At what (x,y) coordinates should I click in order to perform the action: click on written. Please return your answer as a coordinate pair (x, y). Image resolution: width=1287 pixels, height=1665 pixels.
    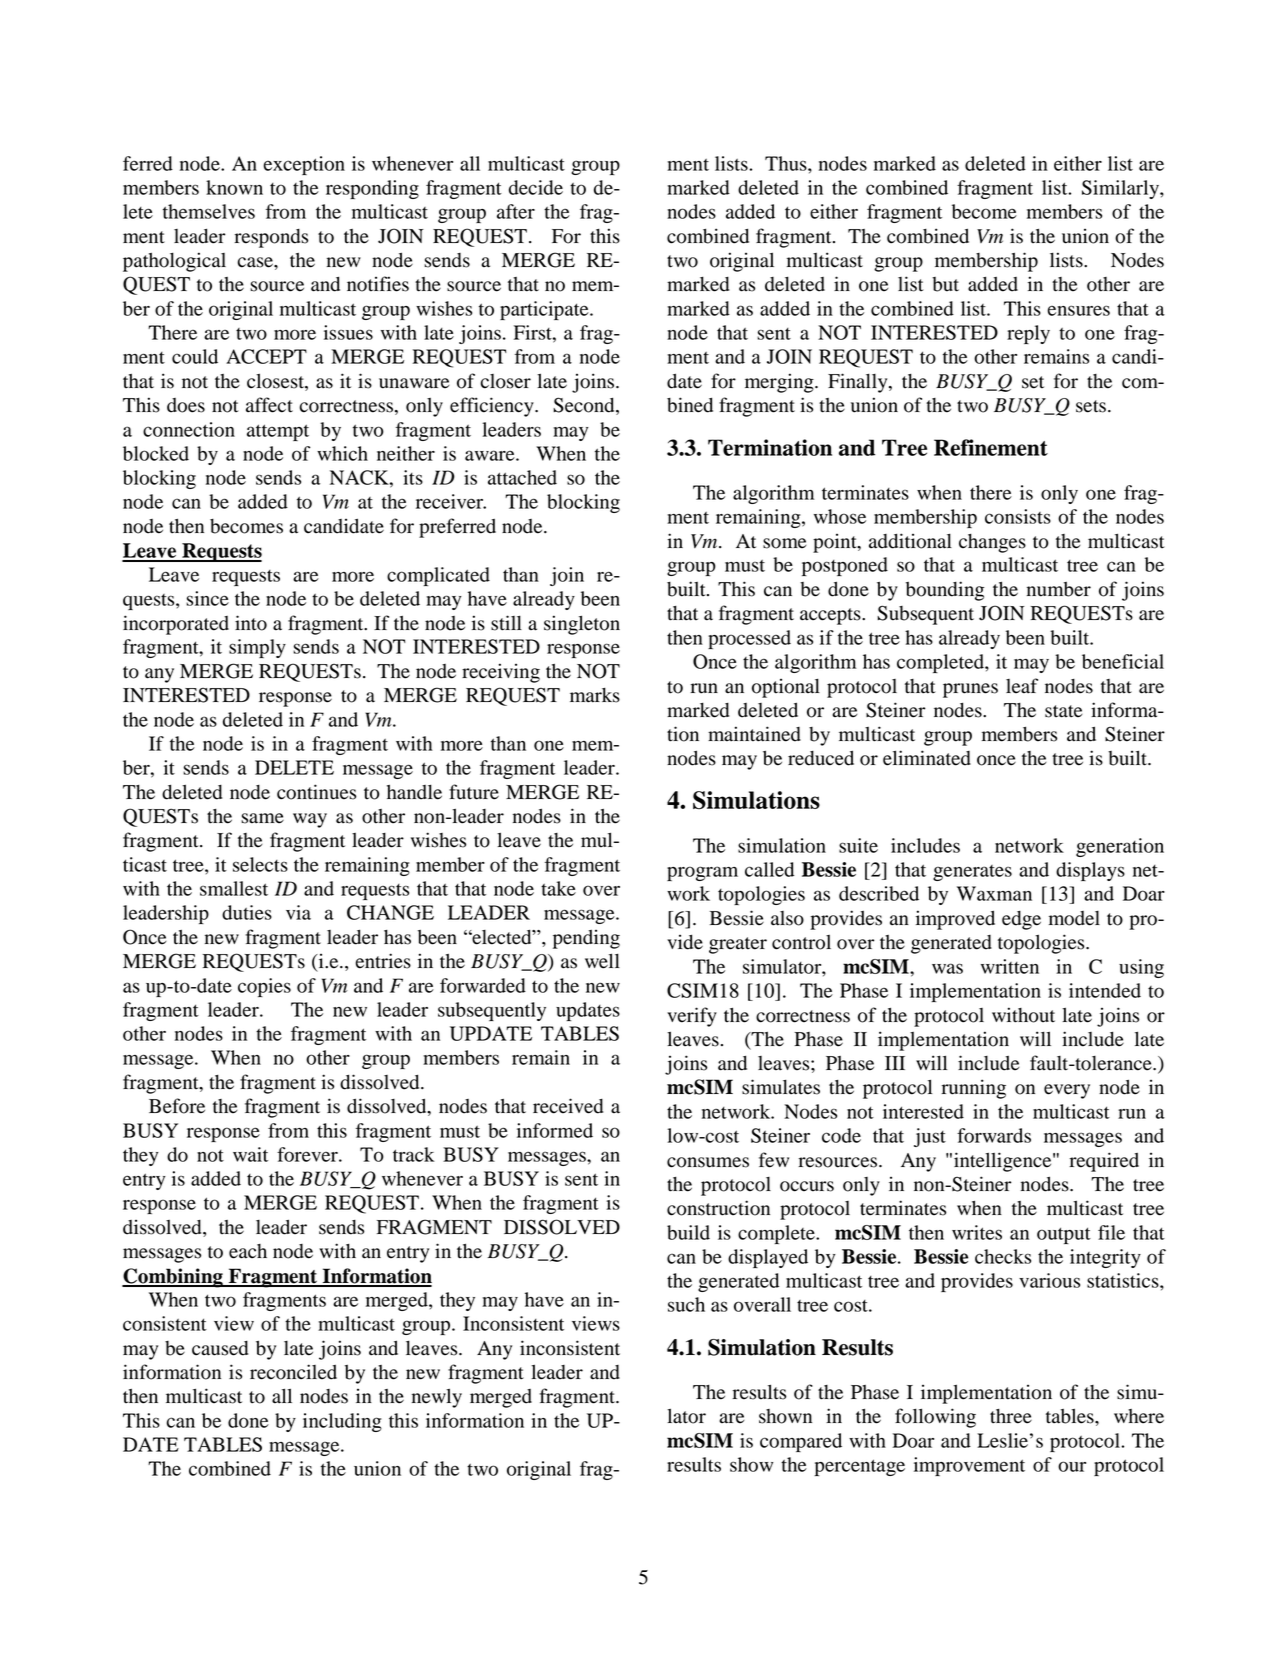
    Looking at the image, I should click on (1010, 966).
